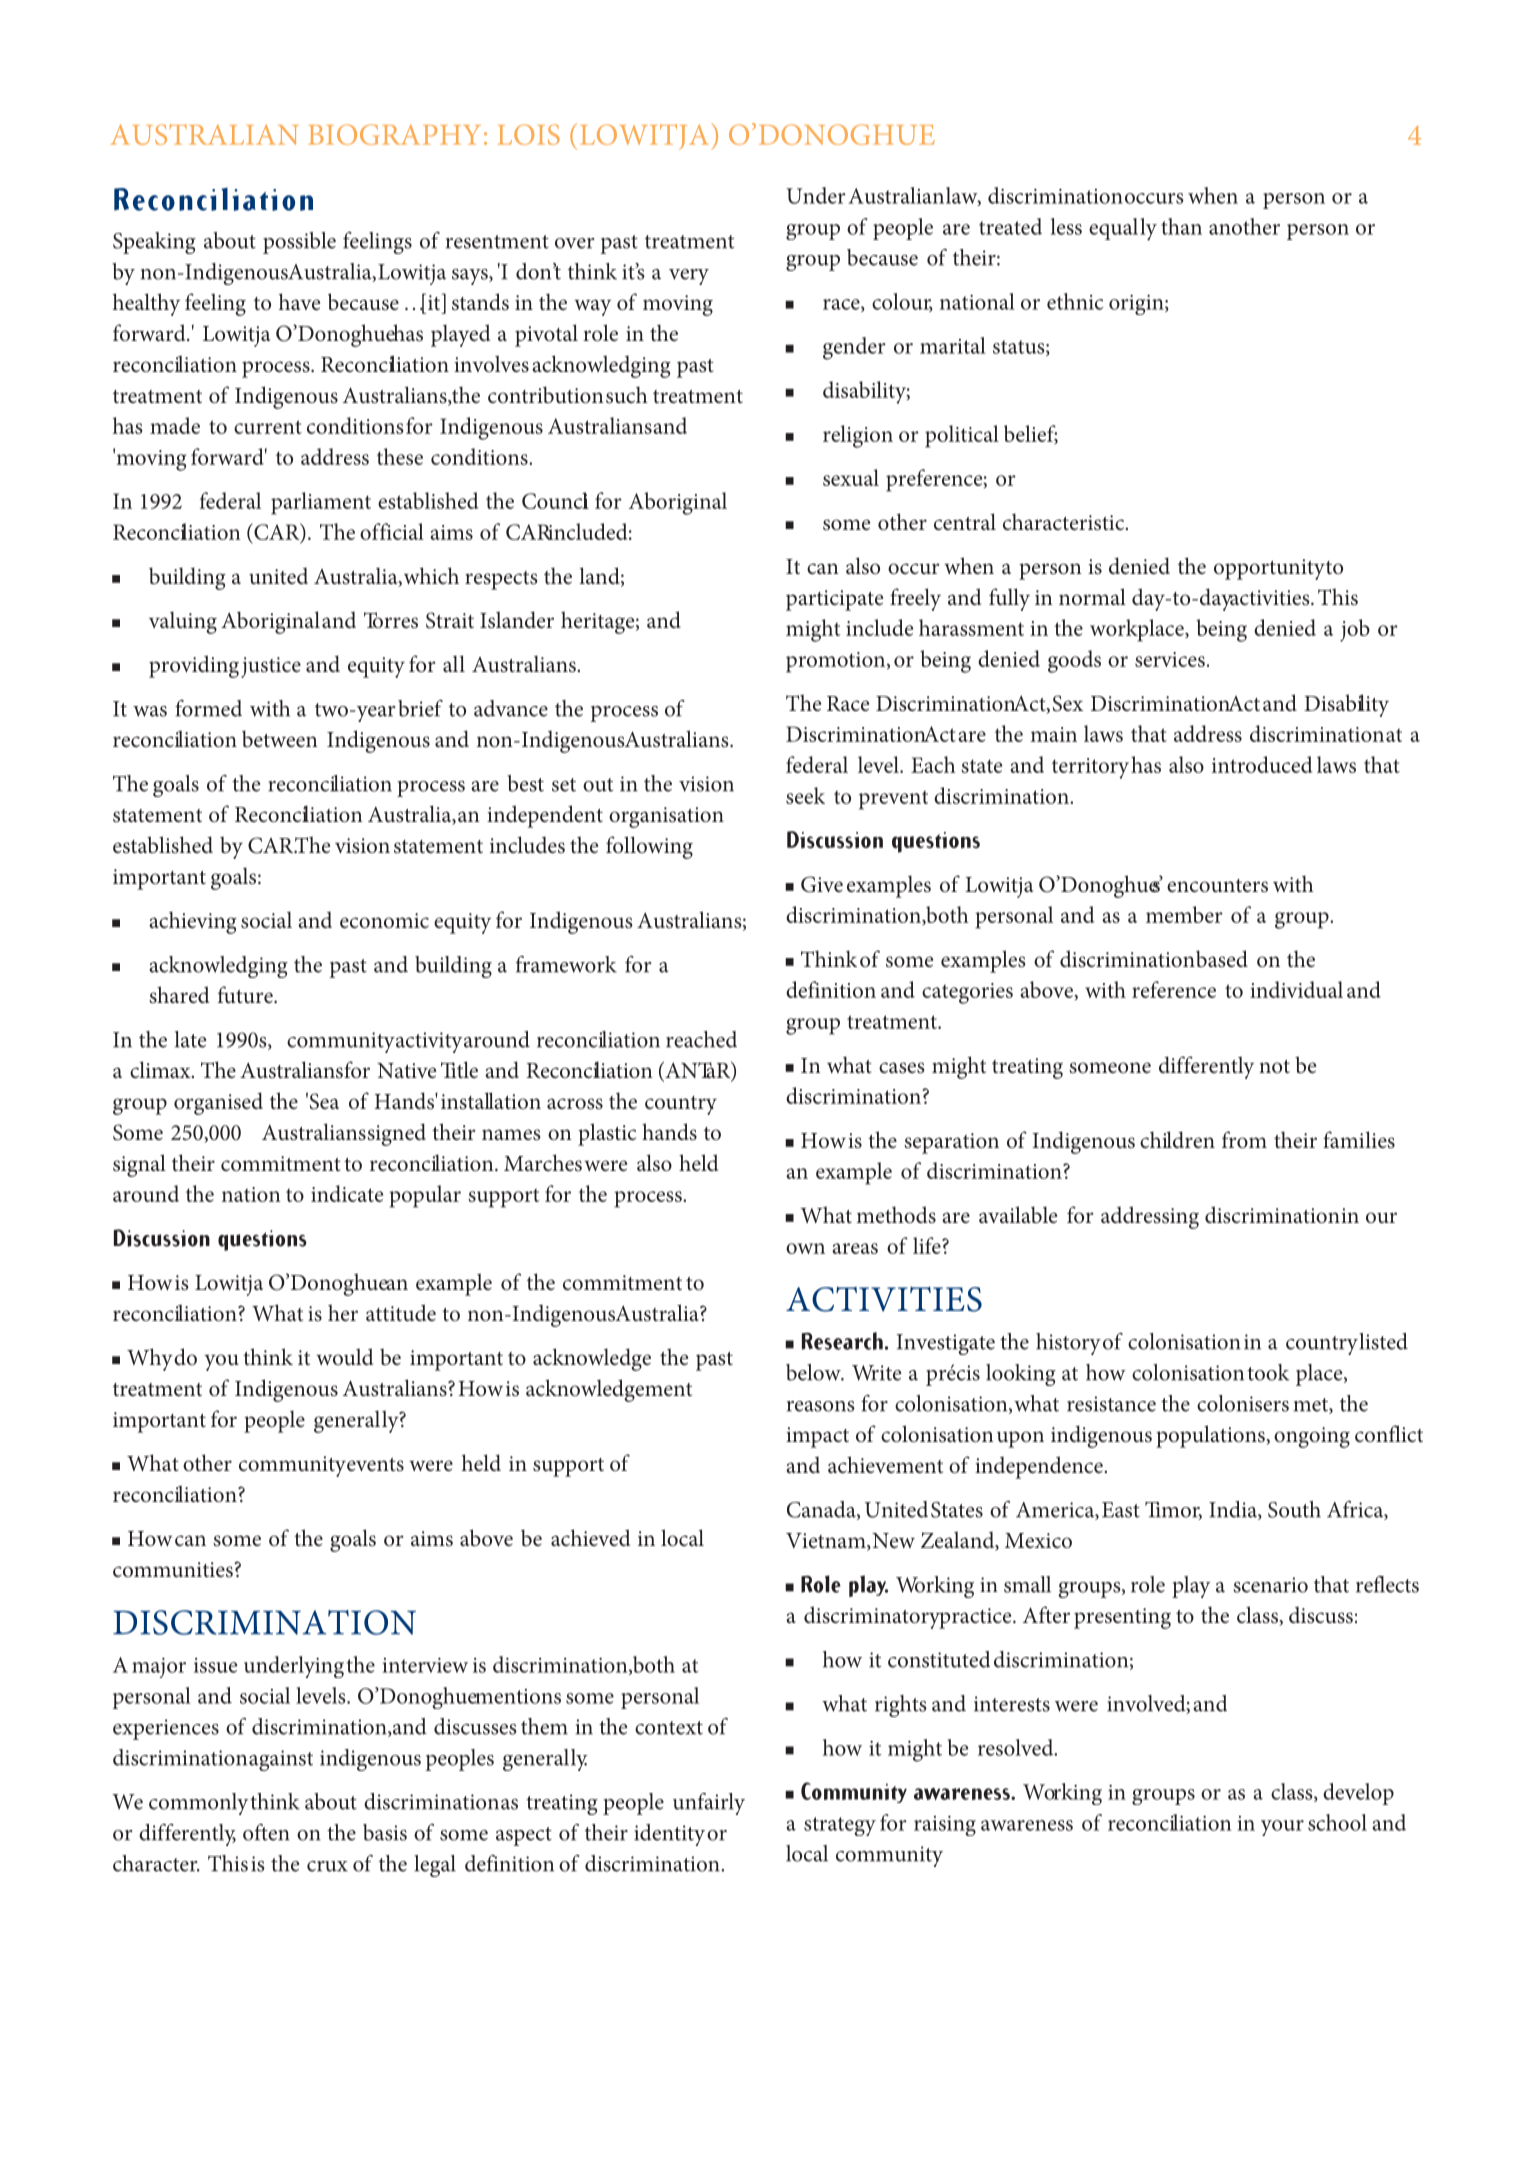  Describe the element at coordinates (901, 1068) in the image. I see `cases` at that location.
